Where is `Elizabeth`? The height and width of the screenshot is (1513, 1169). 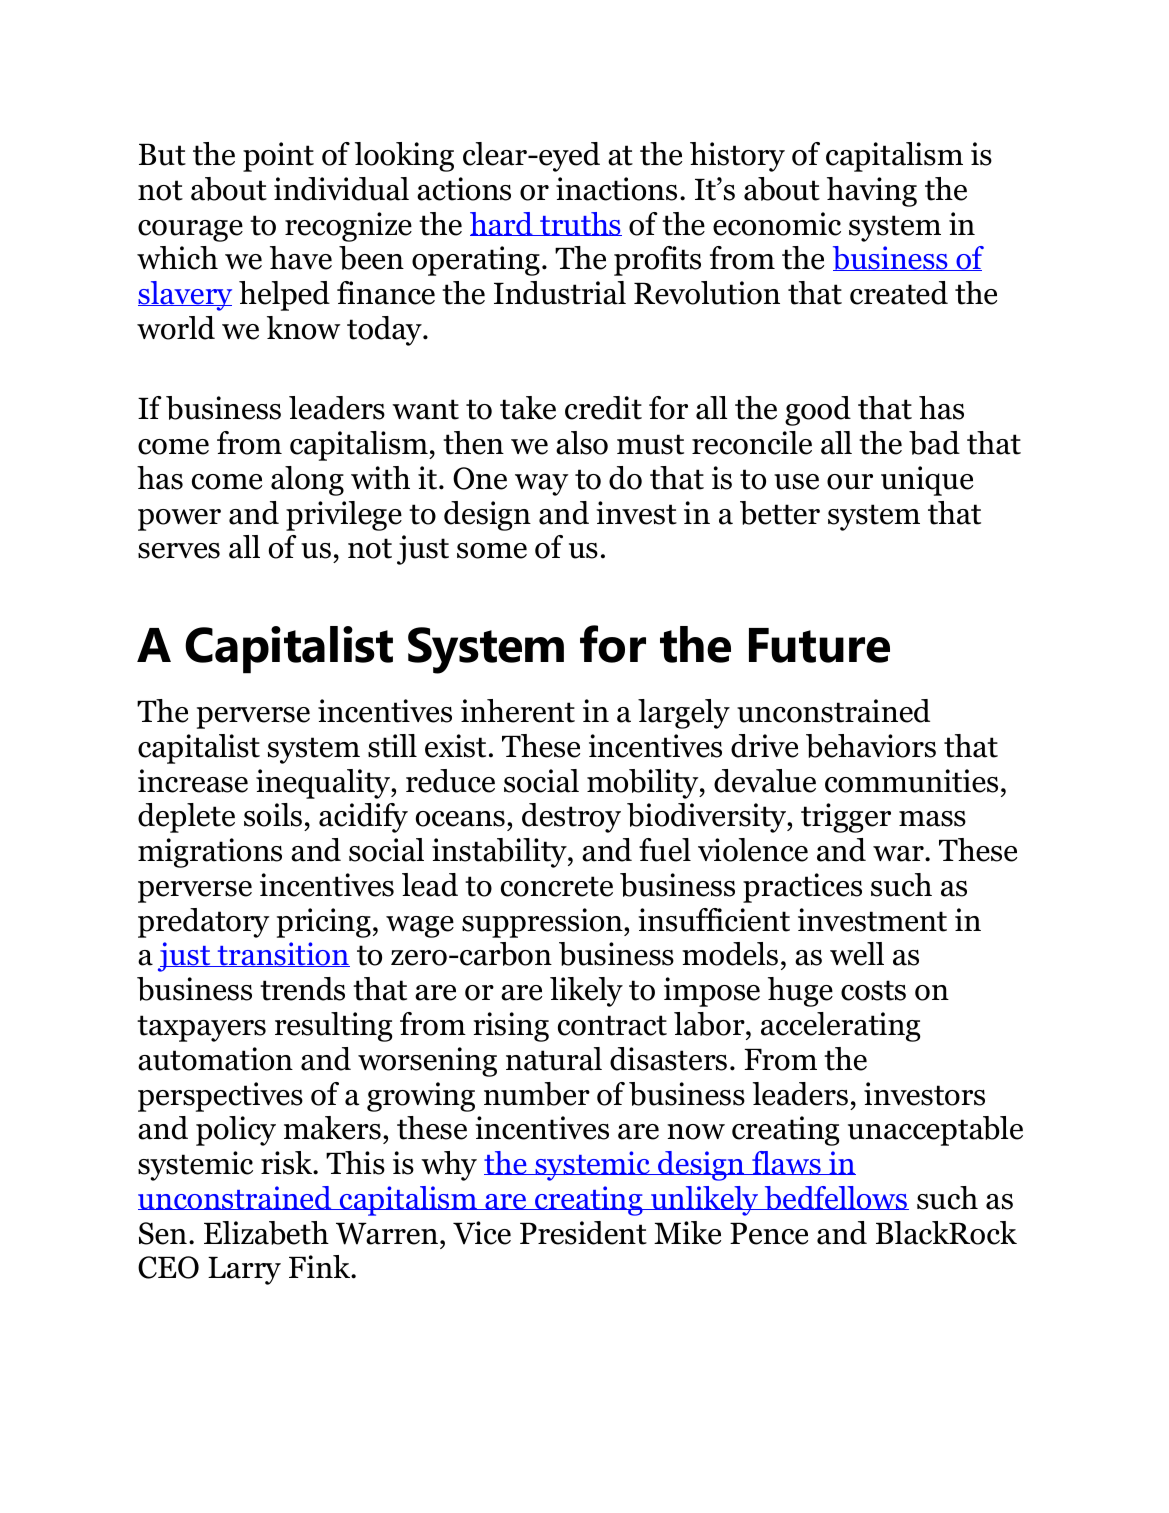 Elizabeth is located at coordinates (266, 1233).
